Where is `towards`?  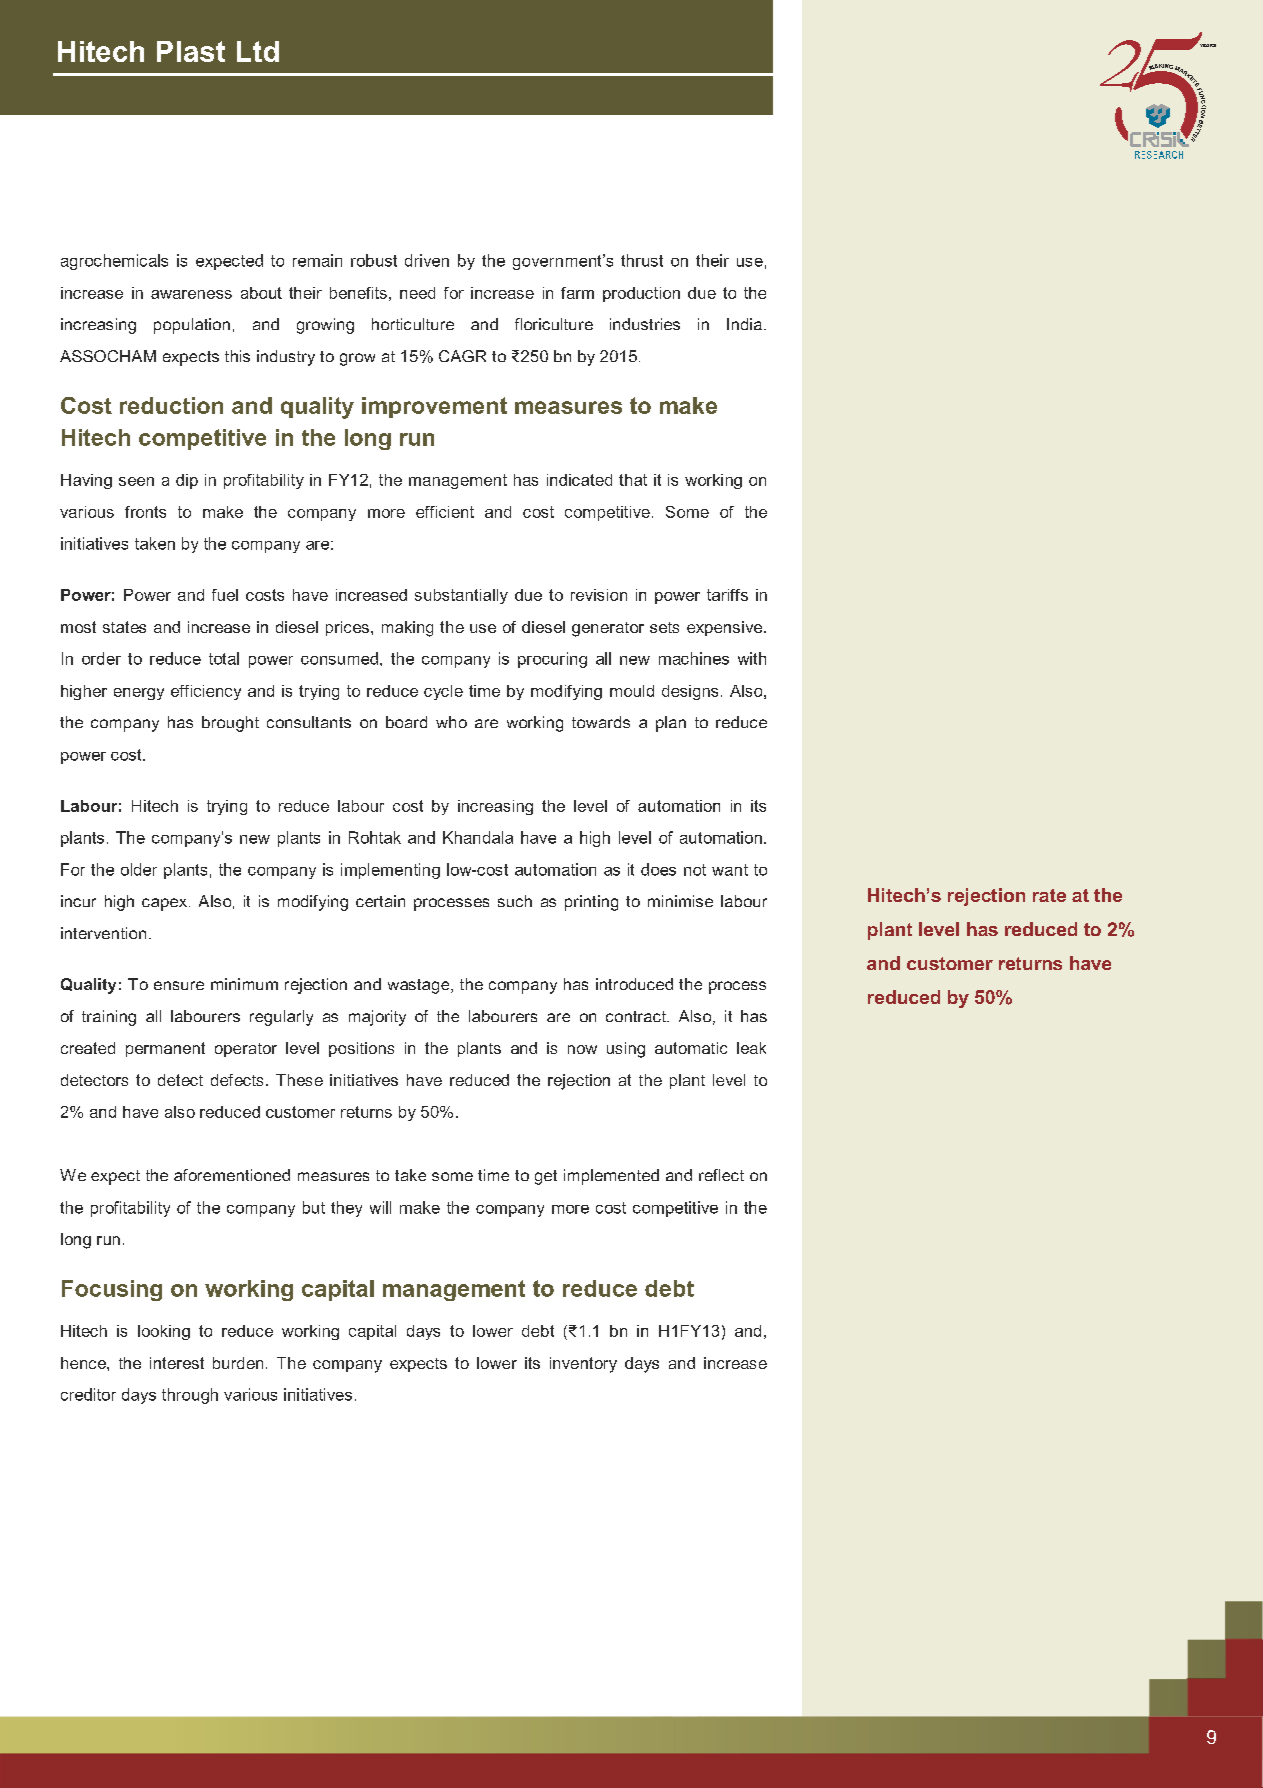
towards is located at coordinates (601, 722).
